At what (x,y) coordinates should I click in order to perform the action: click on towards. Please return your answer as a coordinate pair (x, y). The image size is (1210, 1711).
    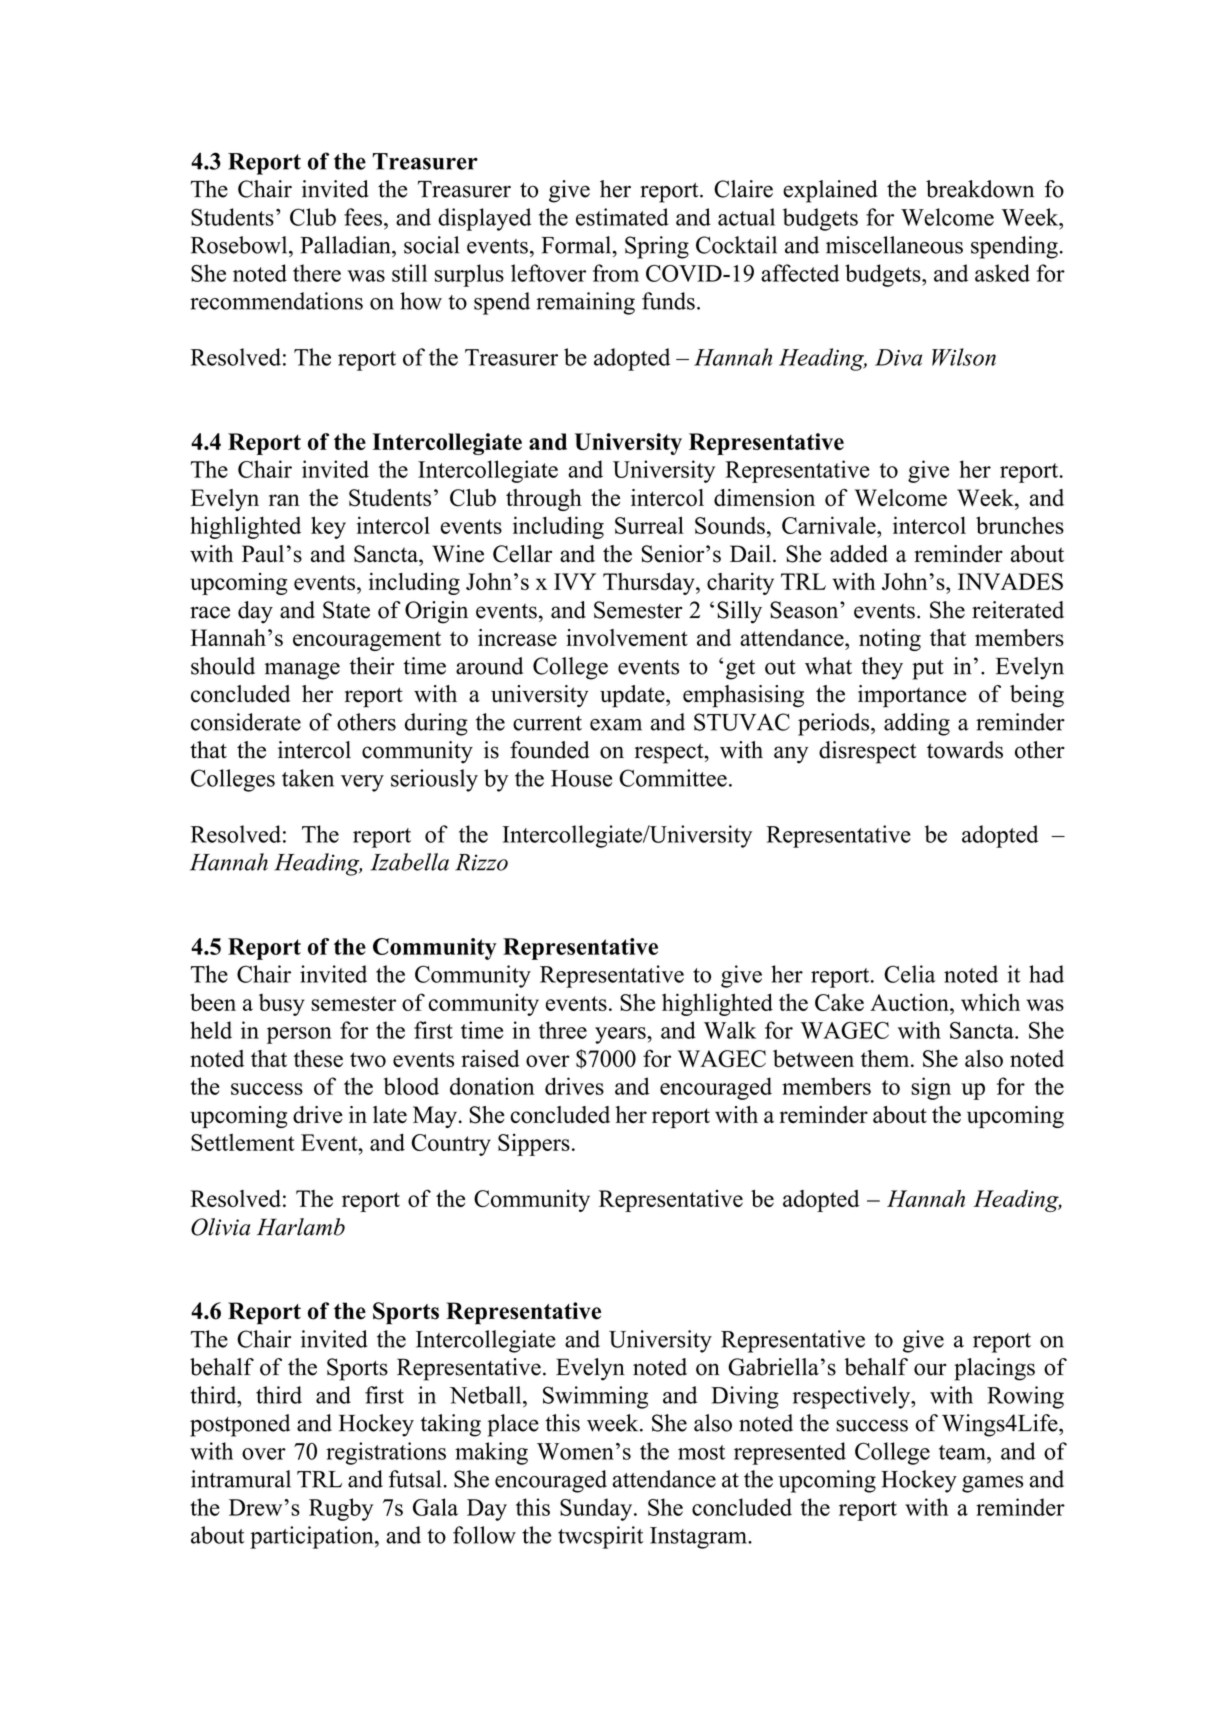
    Looking at the image, I should click on (965, 750).
